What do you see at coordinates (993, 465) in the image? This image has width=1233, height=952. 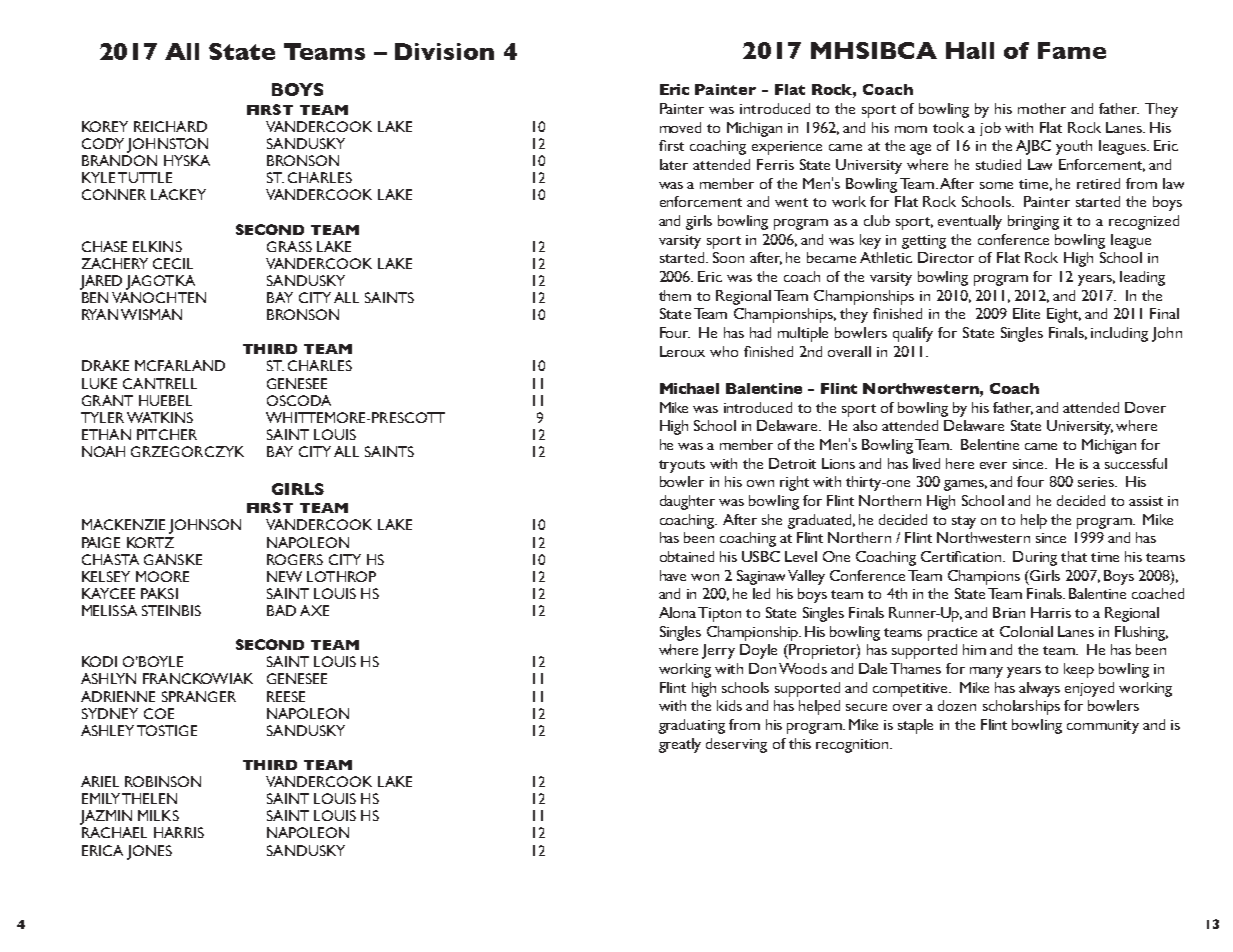 I see `ever` at bounding box center [993, 465].
